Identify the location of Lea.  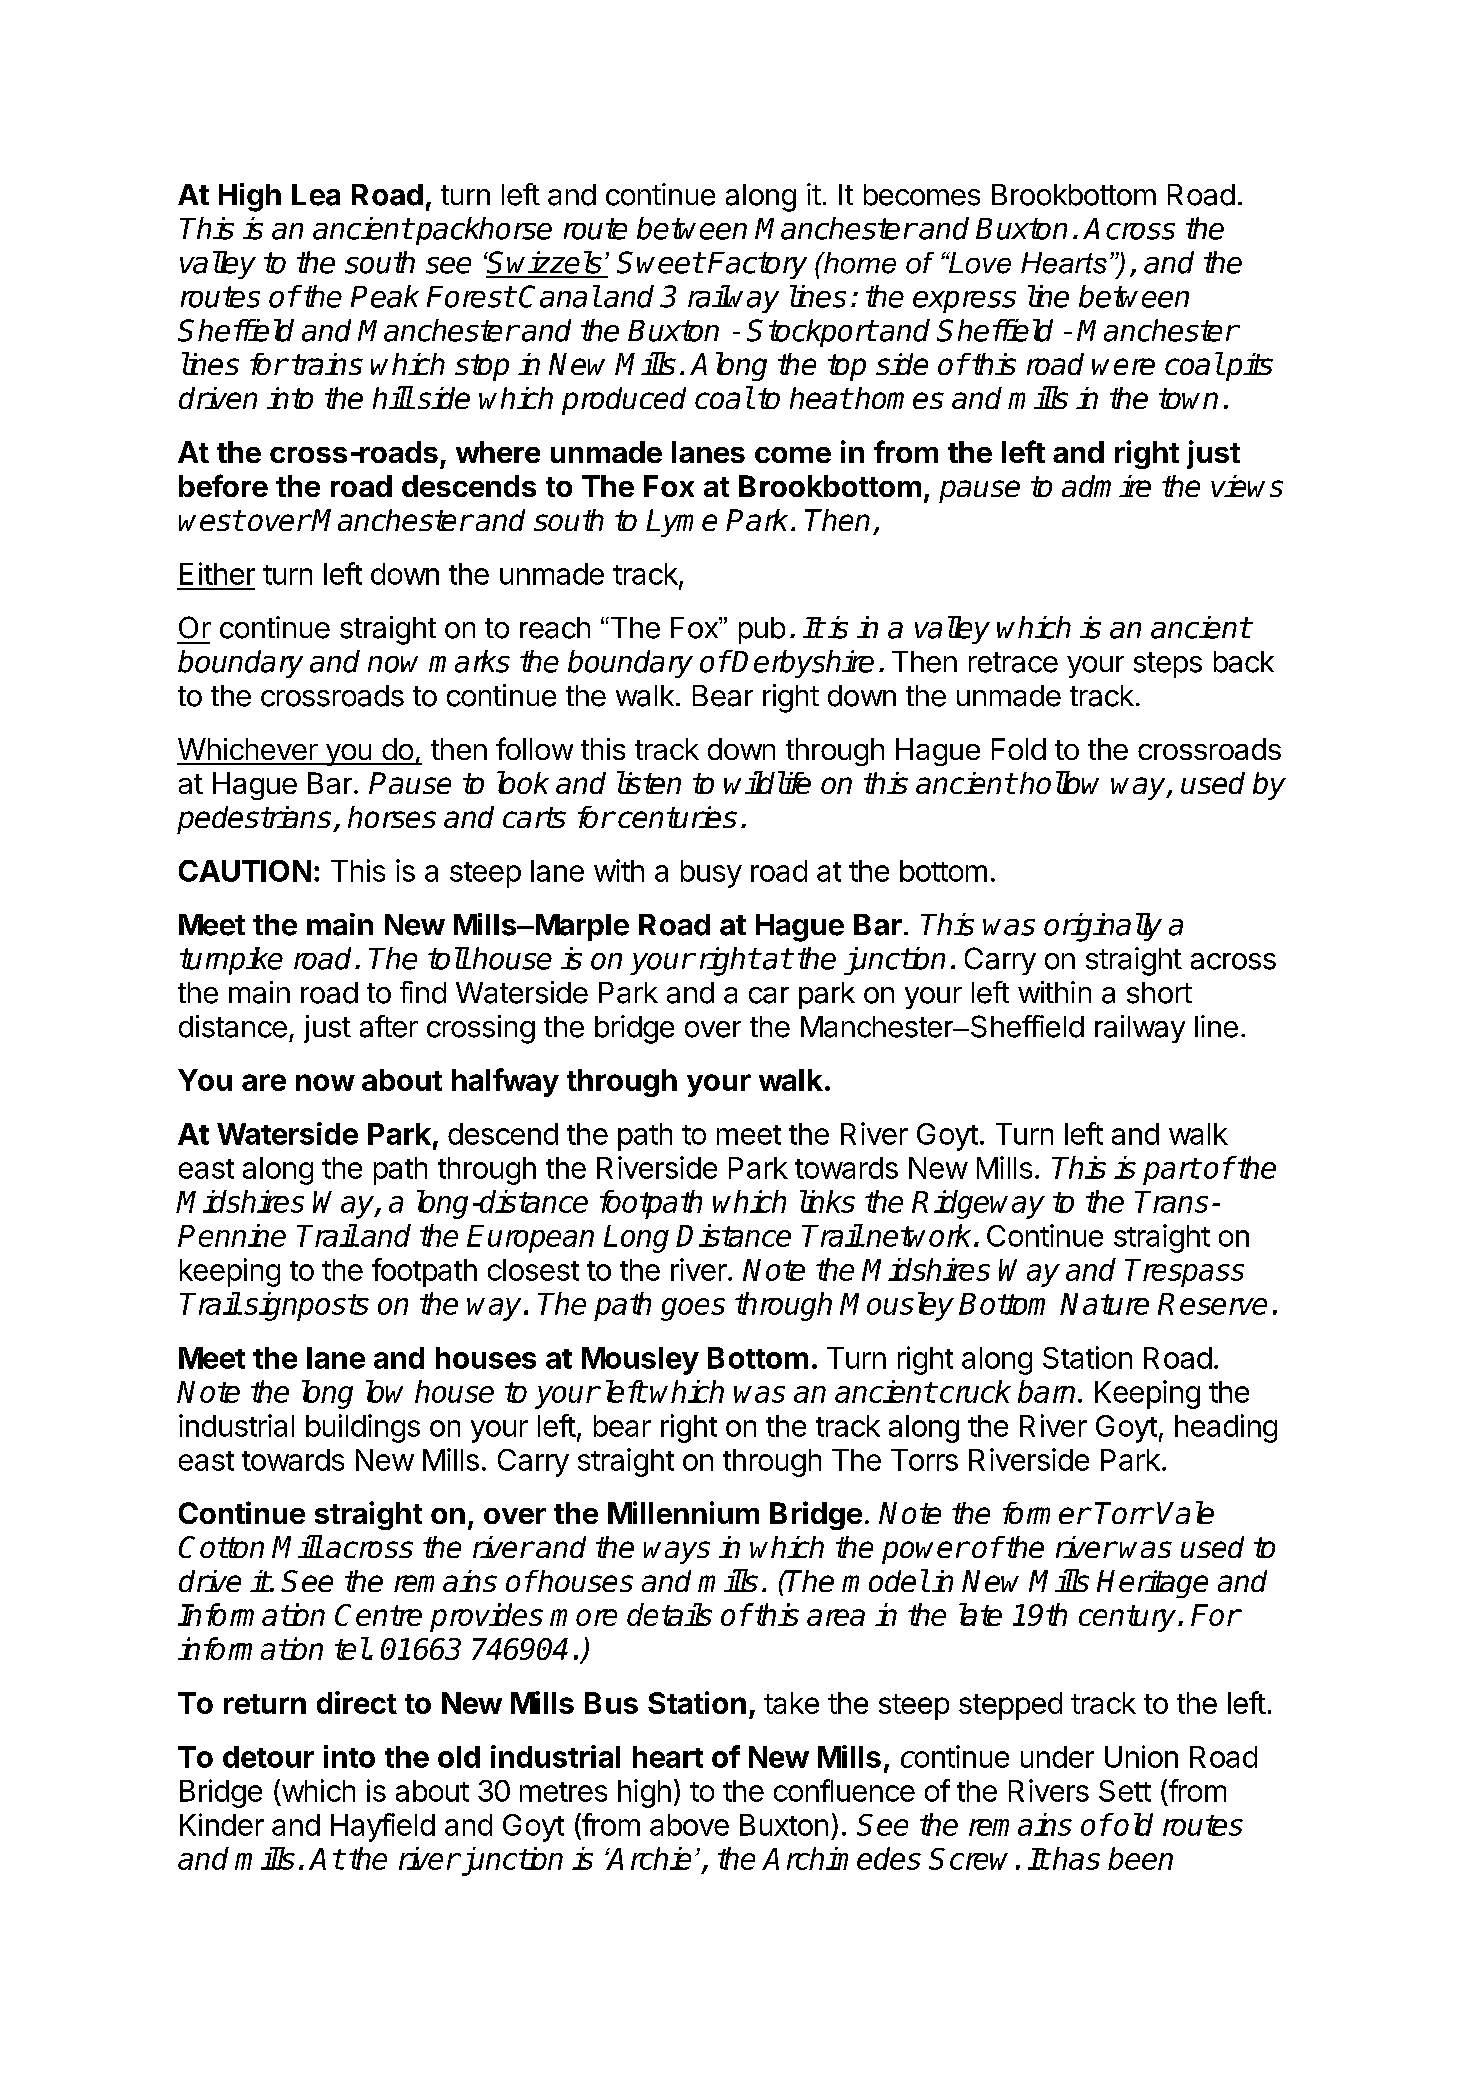
(316, 195).
